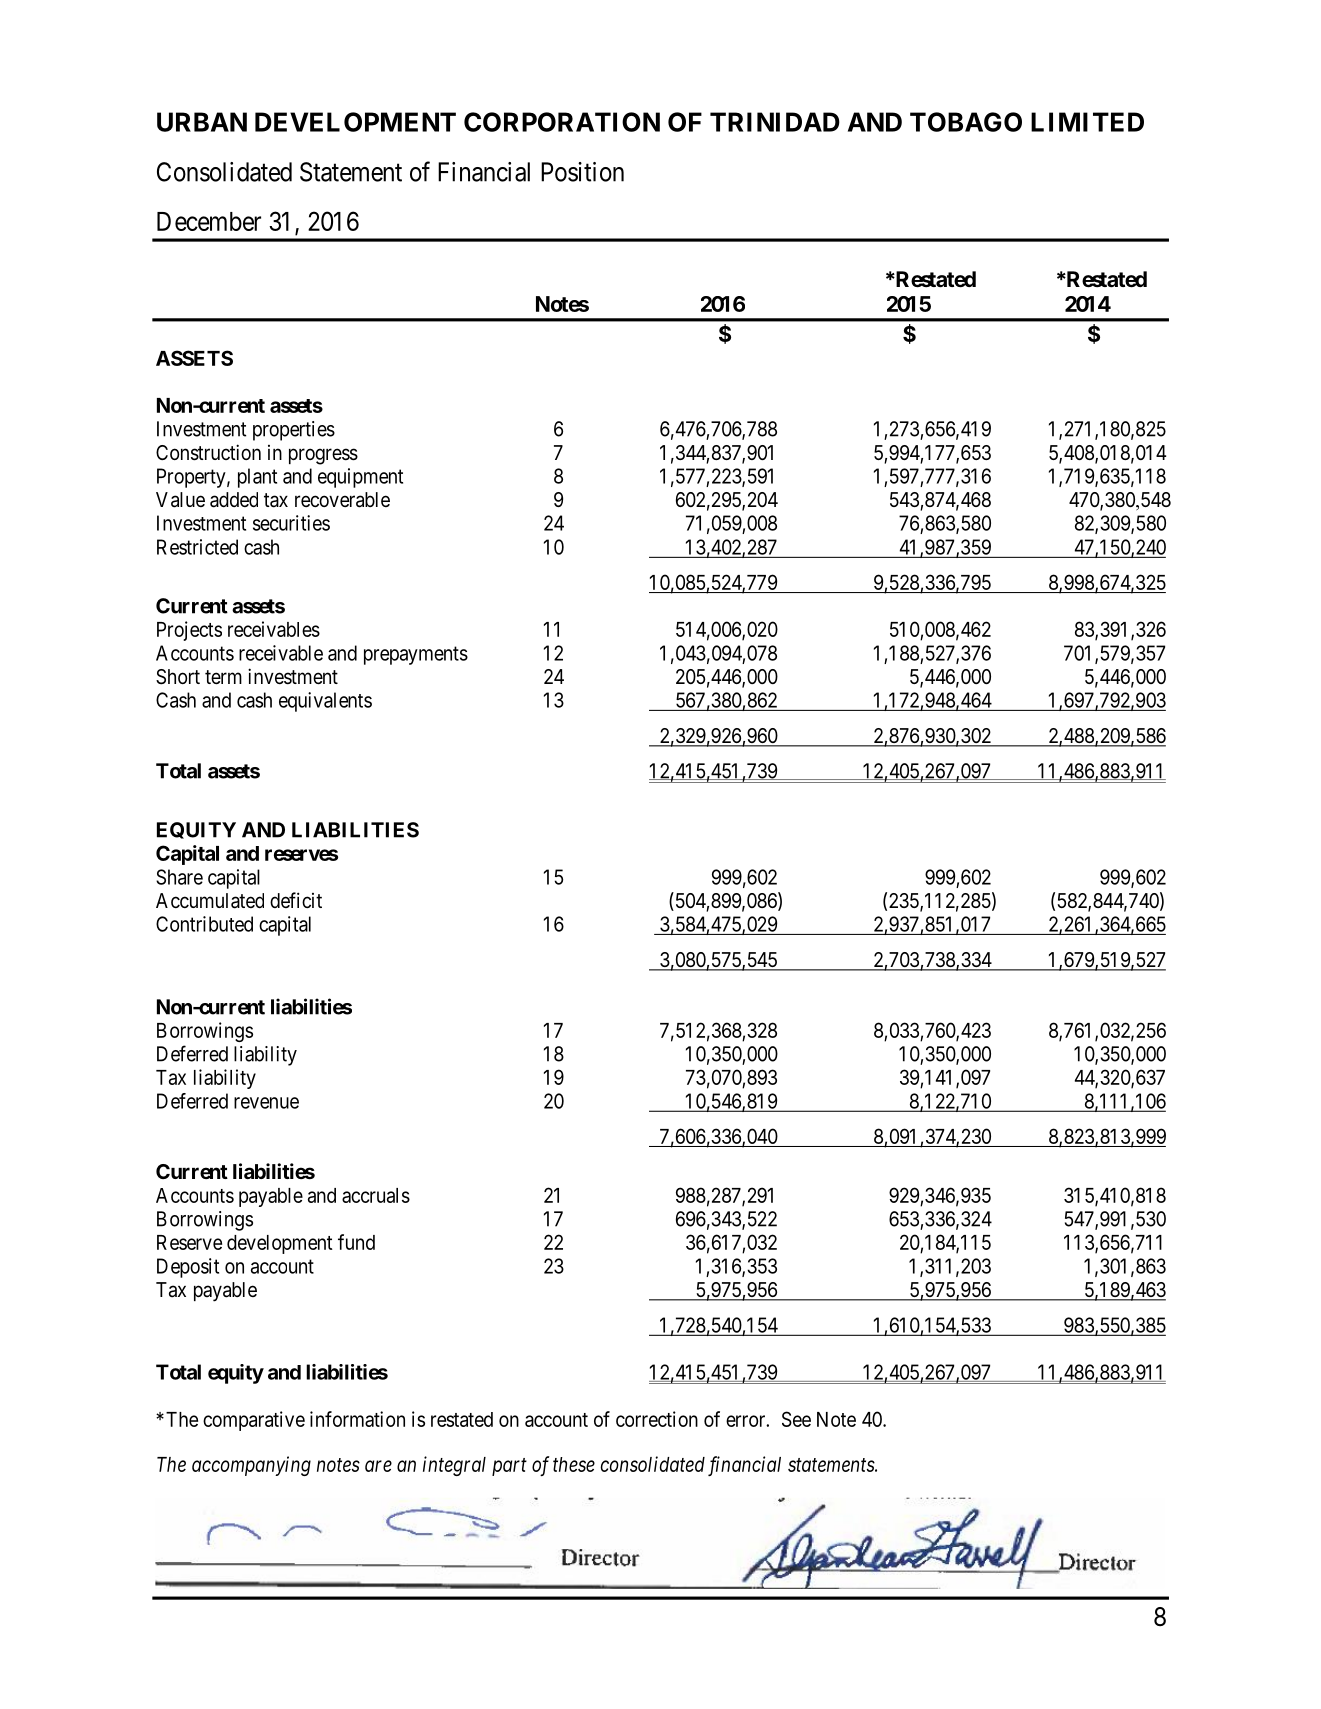 Image resolution: width=1321 pixels, height=1709 pixels. I want to click on TOBAGO, so click(966, 122).
